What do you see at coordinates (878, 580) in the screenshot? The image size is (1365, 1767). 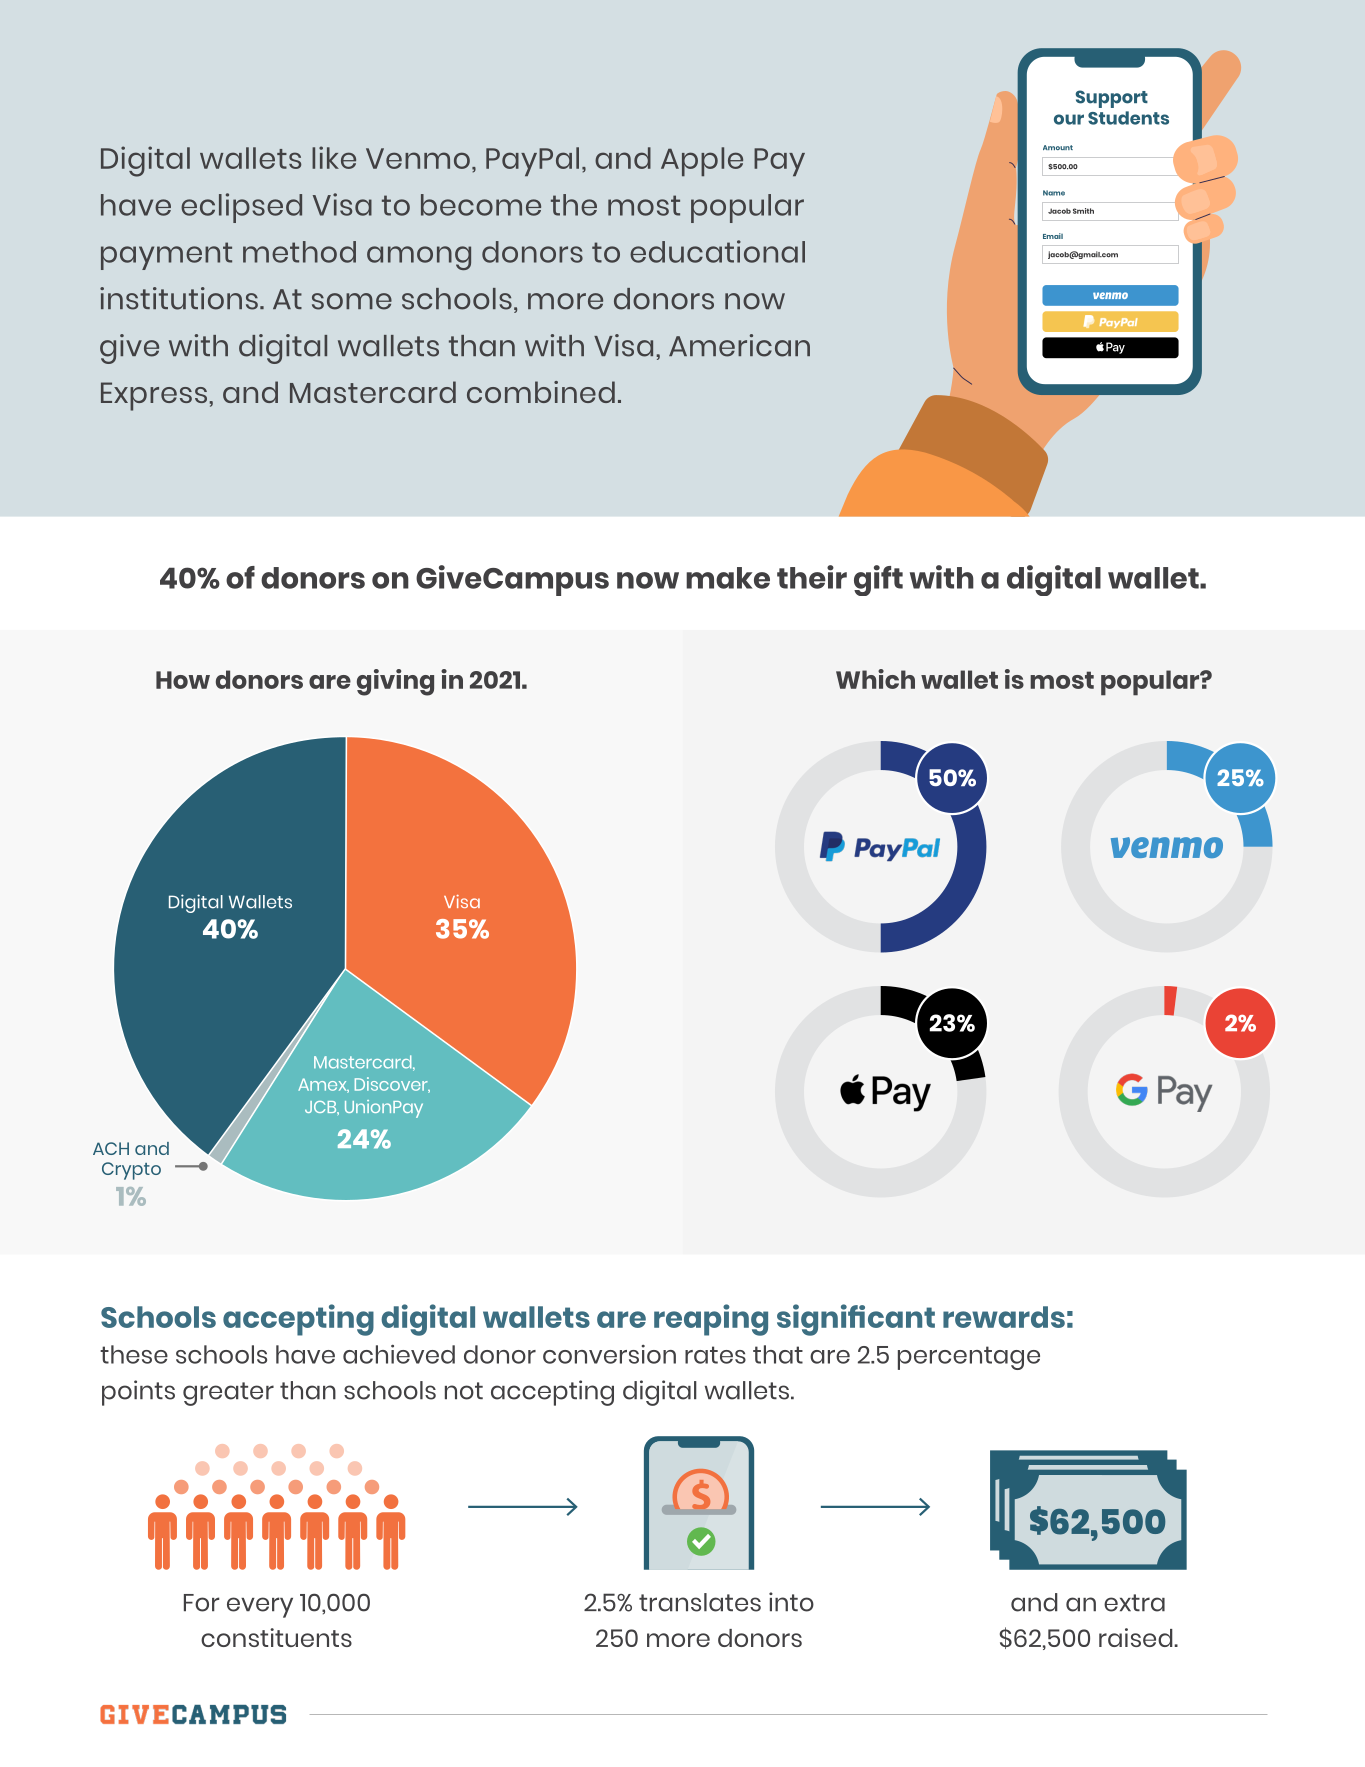 I see `gift` at bounding box center [878, 580].
